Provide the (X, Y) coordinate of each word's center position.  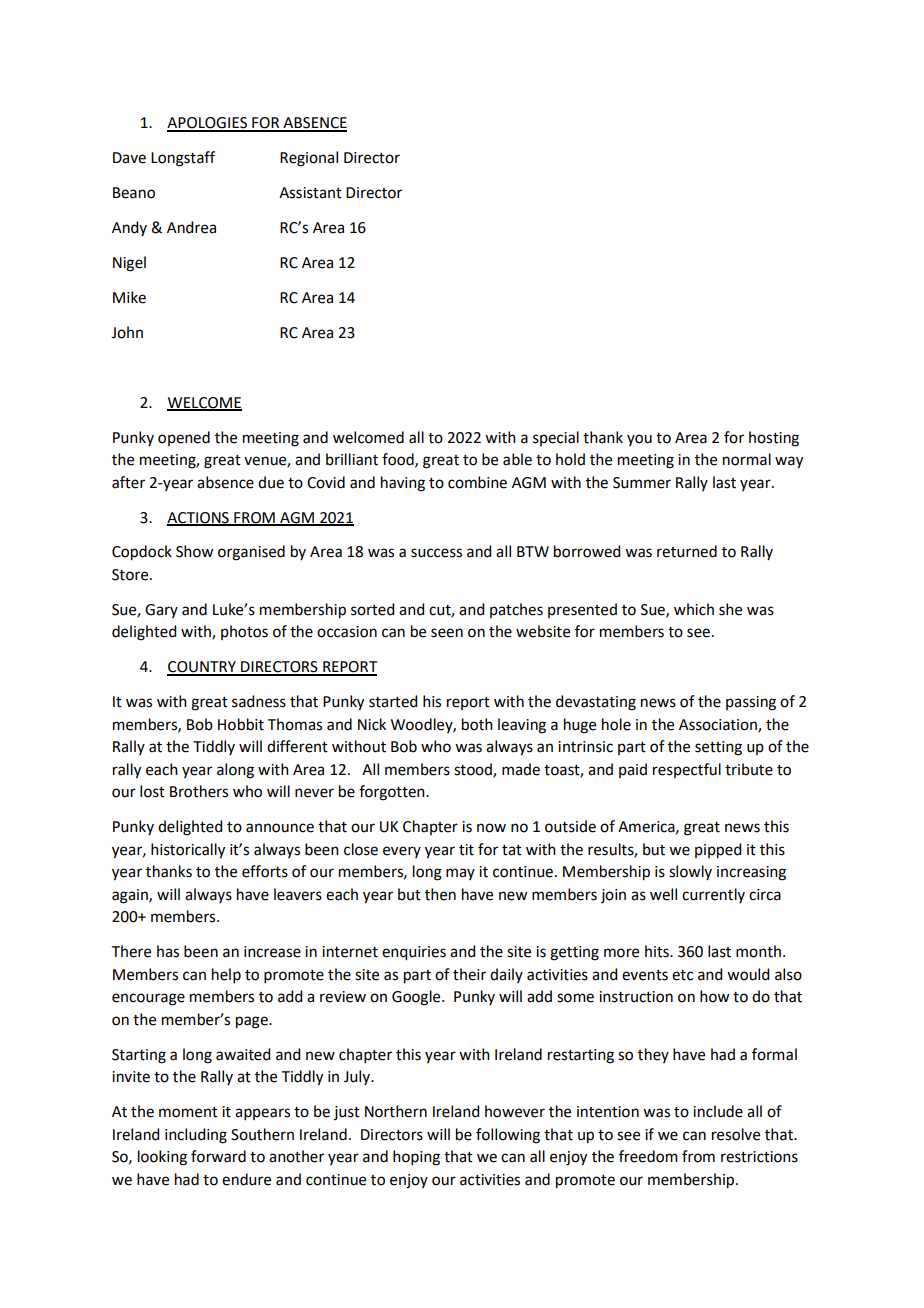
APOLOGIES (208, 124)
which (694, 609)
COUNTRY (202, 668)
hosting (774, 439)
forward (218, 1156)
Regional (309, 159)
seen (447, 633)
